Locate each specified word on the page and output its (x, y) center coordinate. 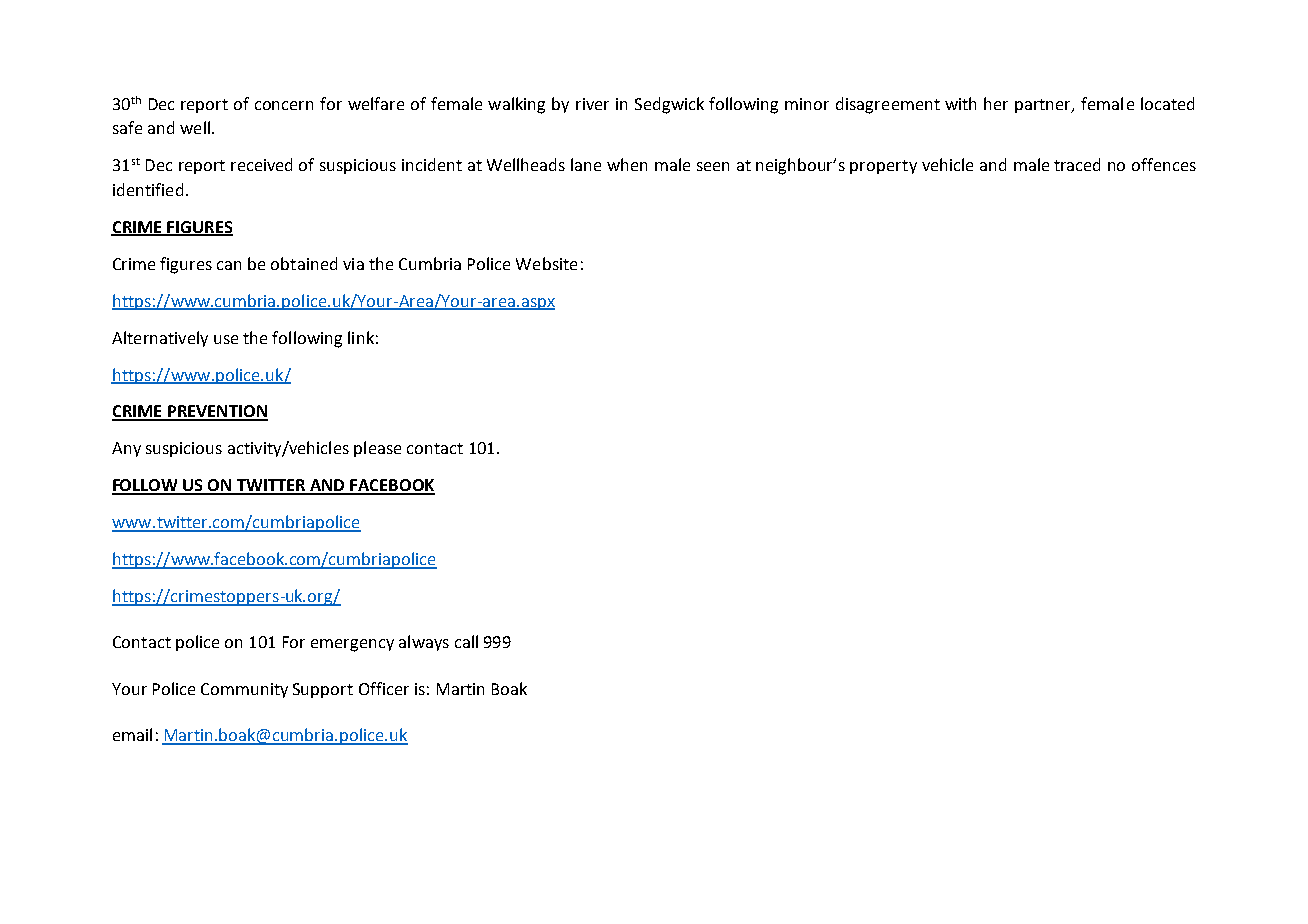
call (466, 641)
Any (126, 449)
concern (284, 105)
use (226, 339)
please (377, 449)
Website (546, 263)
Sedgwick (669, 105)
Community (244, 690)
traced (1077, 164)
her (996, 103)
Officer (384, 688)
